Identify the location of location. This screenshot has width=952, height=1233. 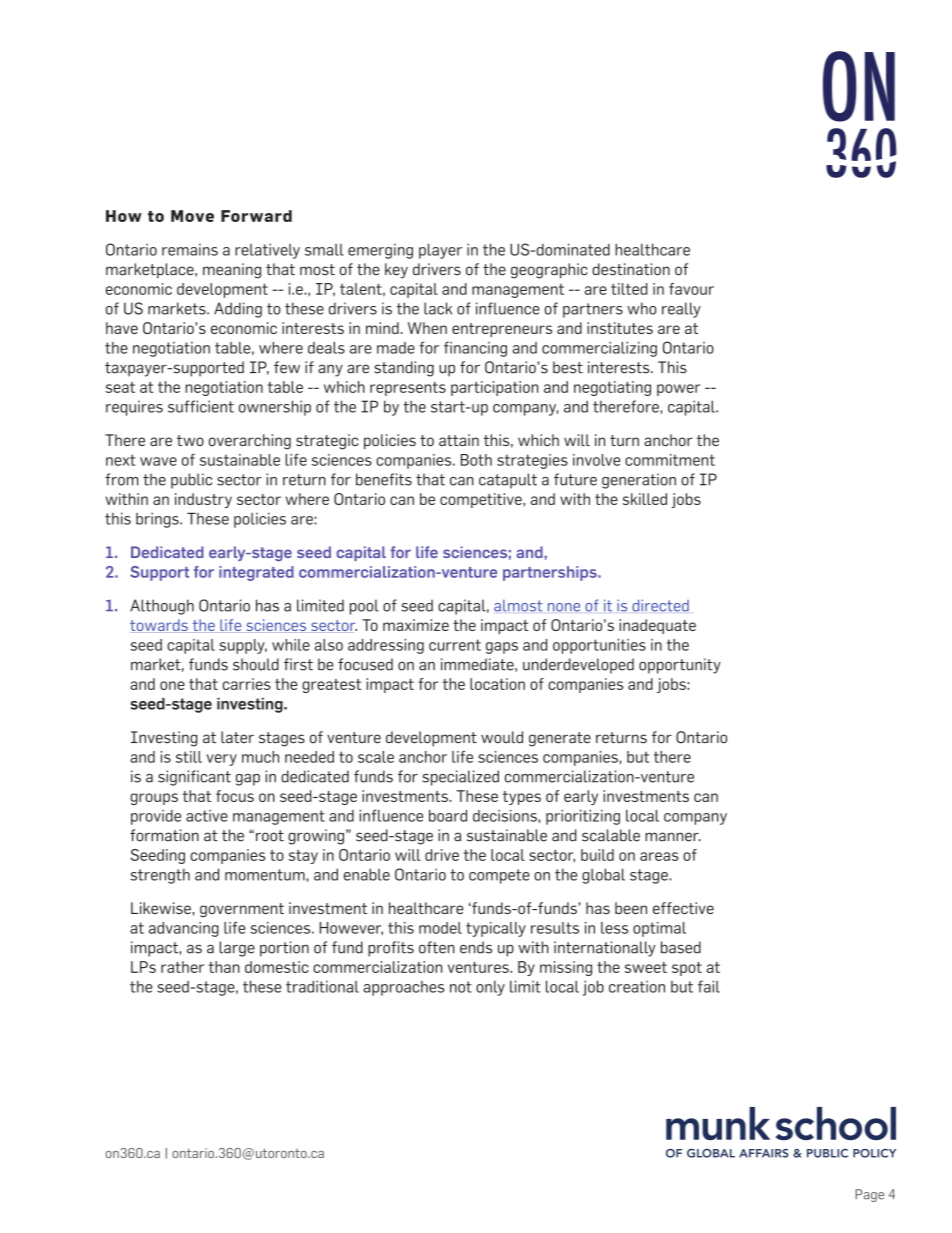
(497, 684).
